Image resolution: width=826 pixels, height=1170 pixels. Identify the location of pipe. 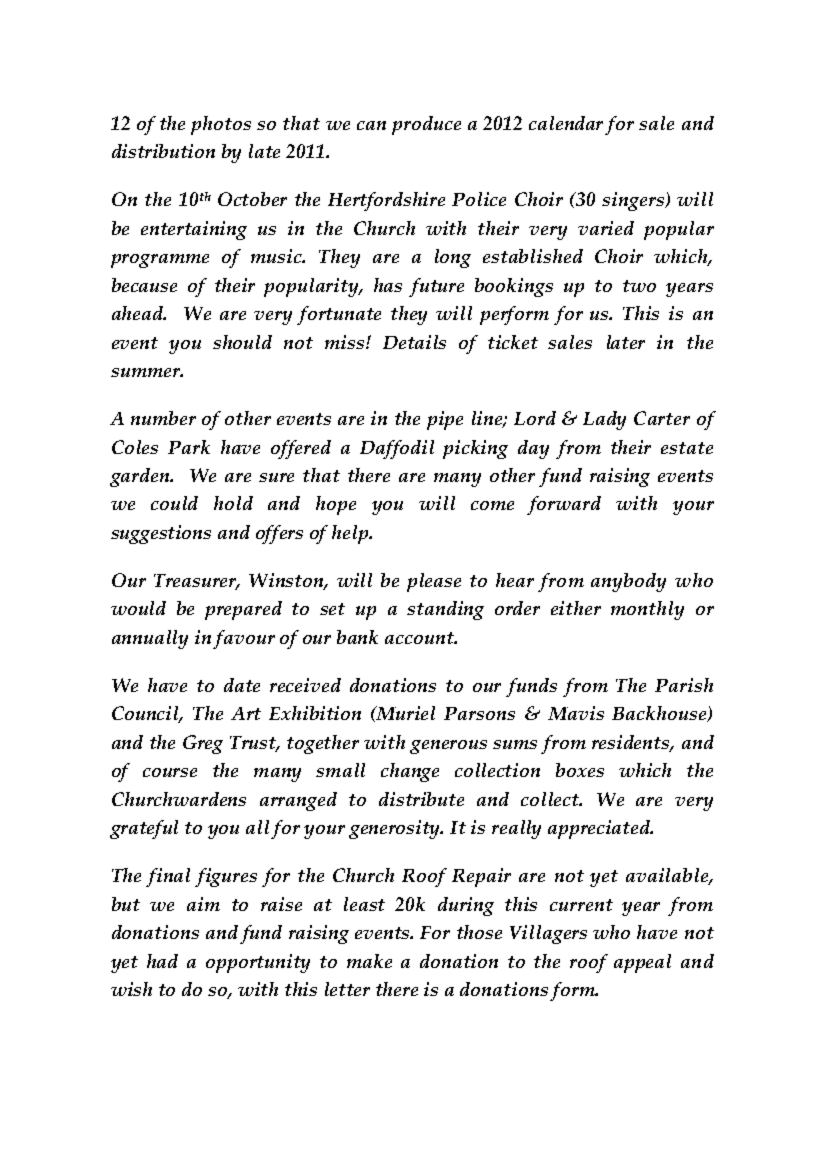
(445, 420).
